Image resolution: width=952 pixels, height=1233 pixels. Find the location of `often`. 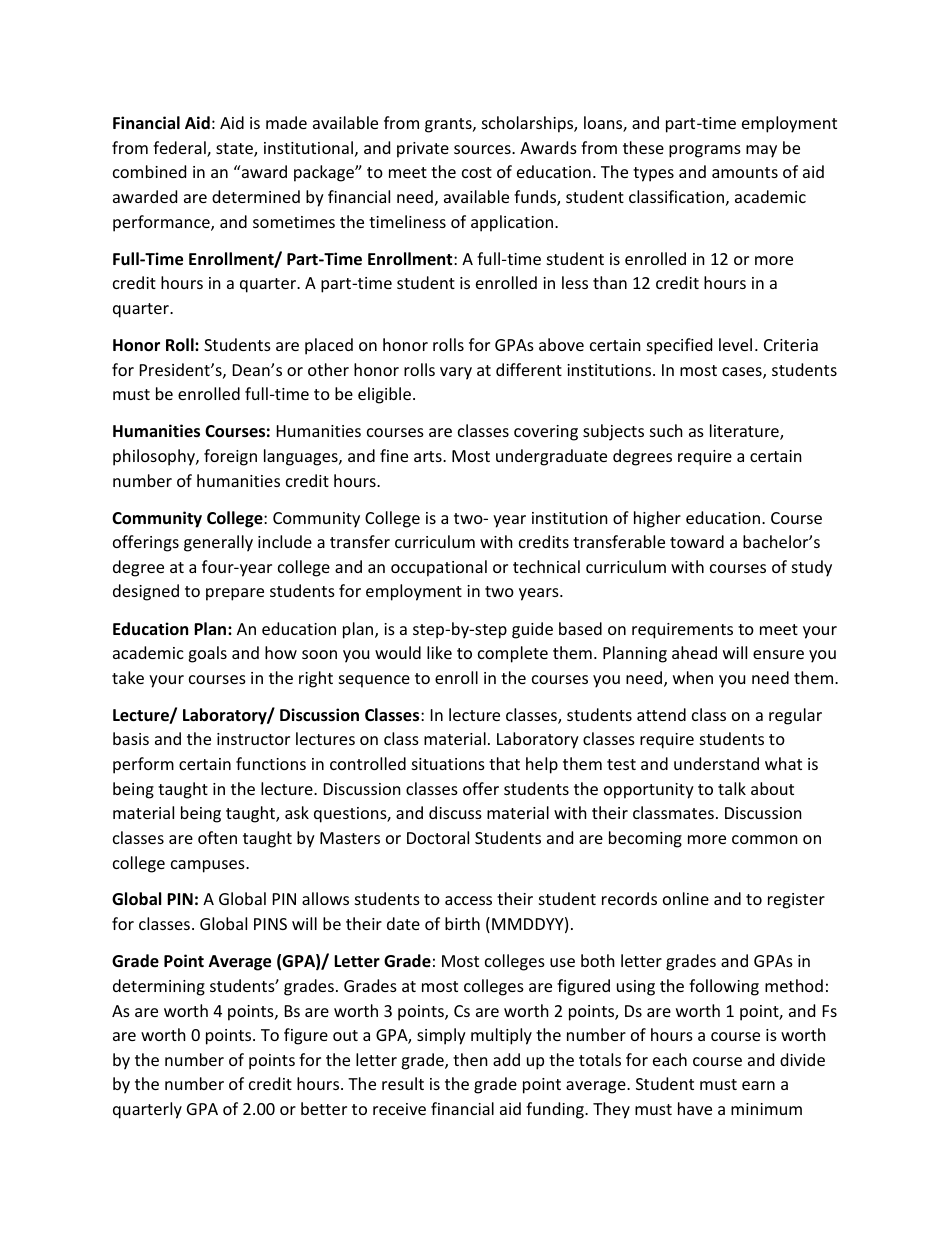

often is located at coordinates (217, 837).
